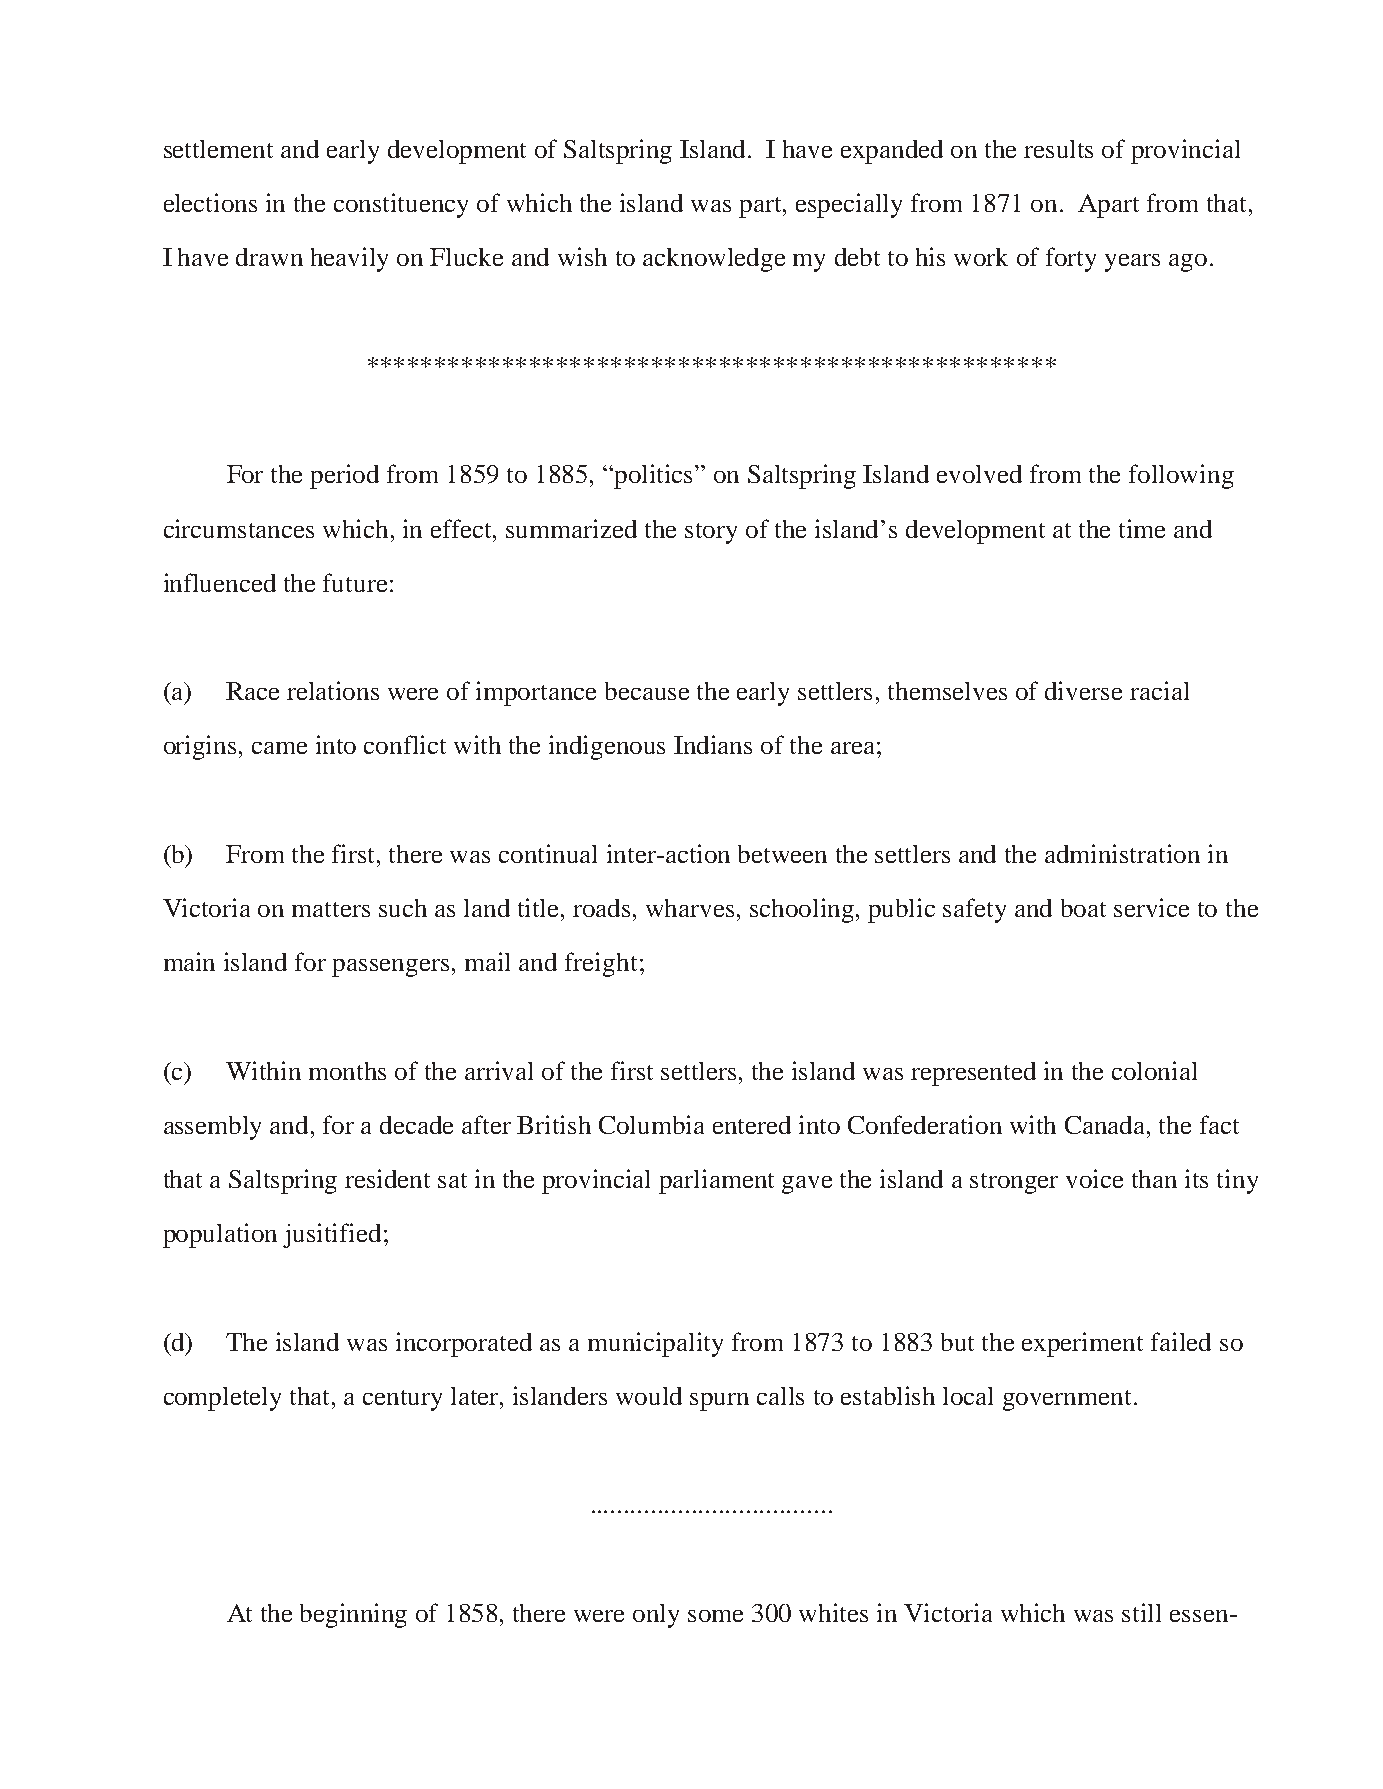  What do you see at coordinates (714, 260) in the image?
I see `acknowledge` at bounding box center [714, 260].
